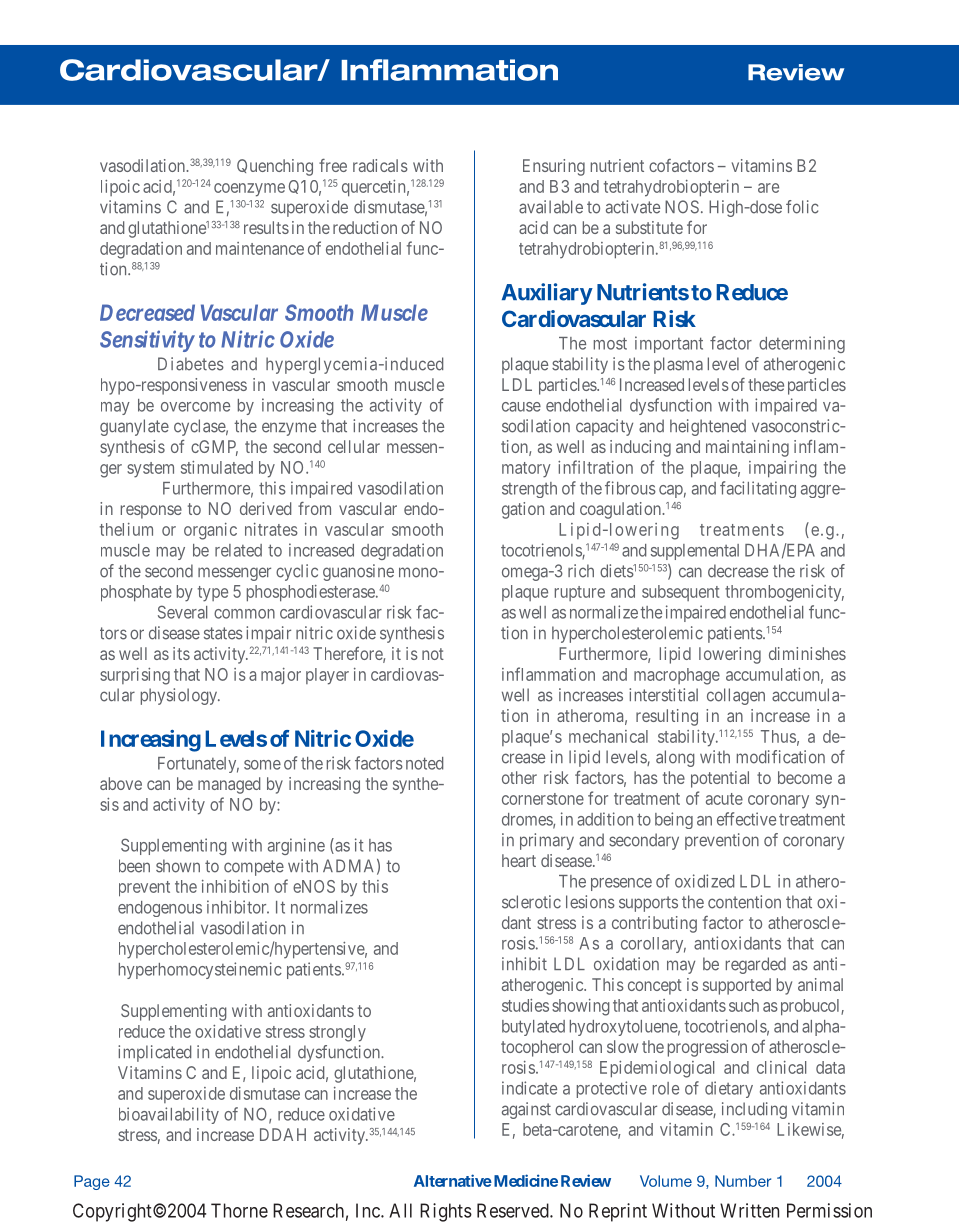 This image has height=1232, width=959. I want to click on effective, so click(746, 819).
